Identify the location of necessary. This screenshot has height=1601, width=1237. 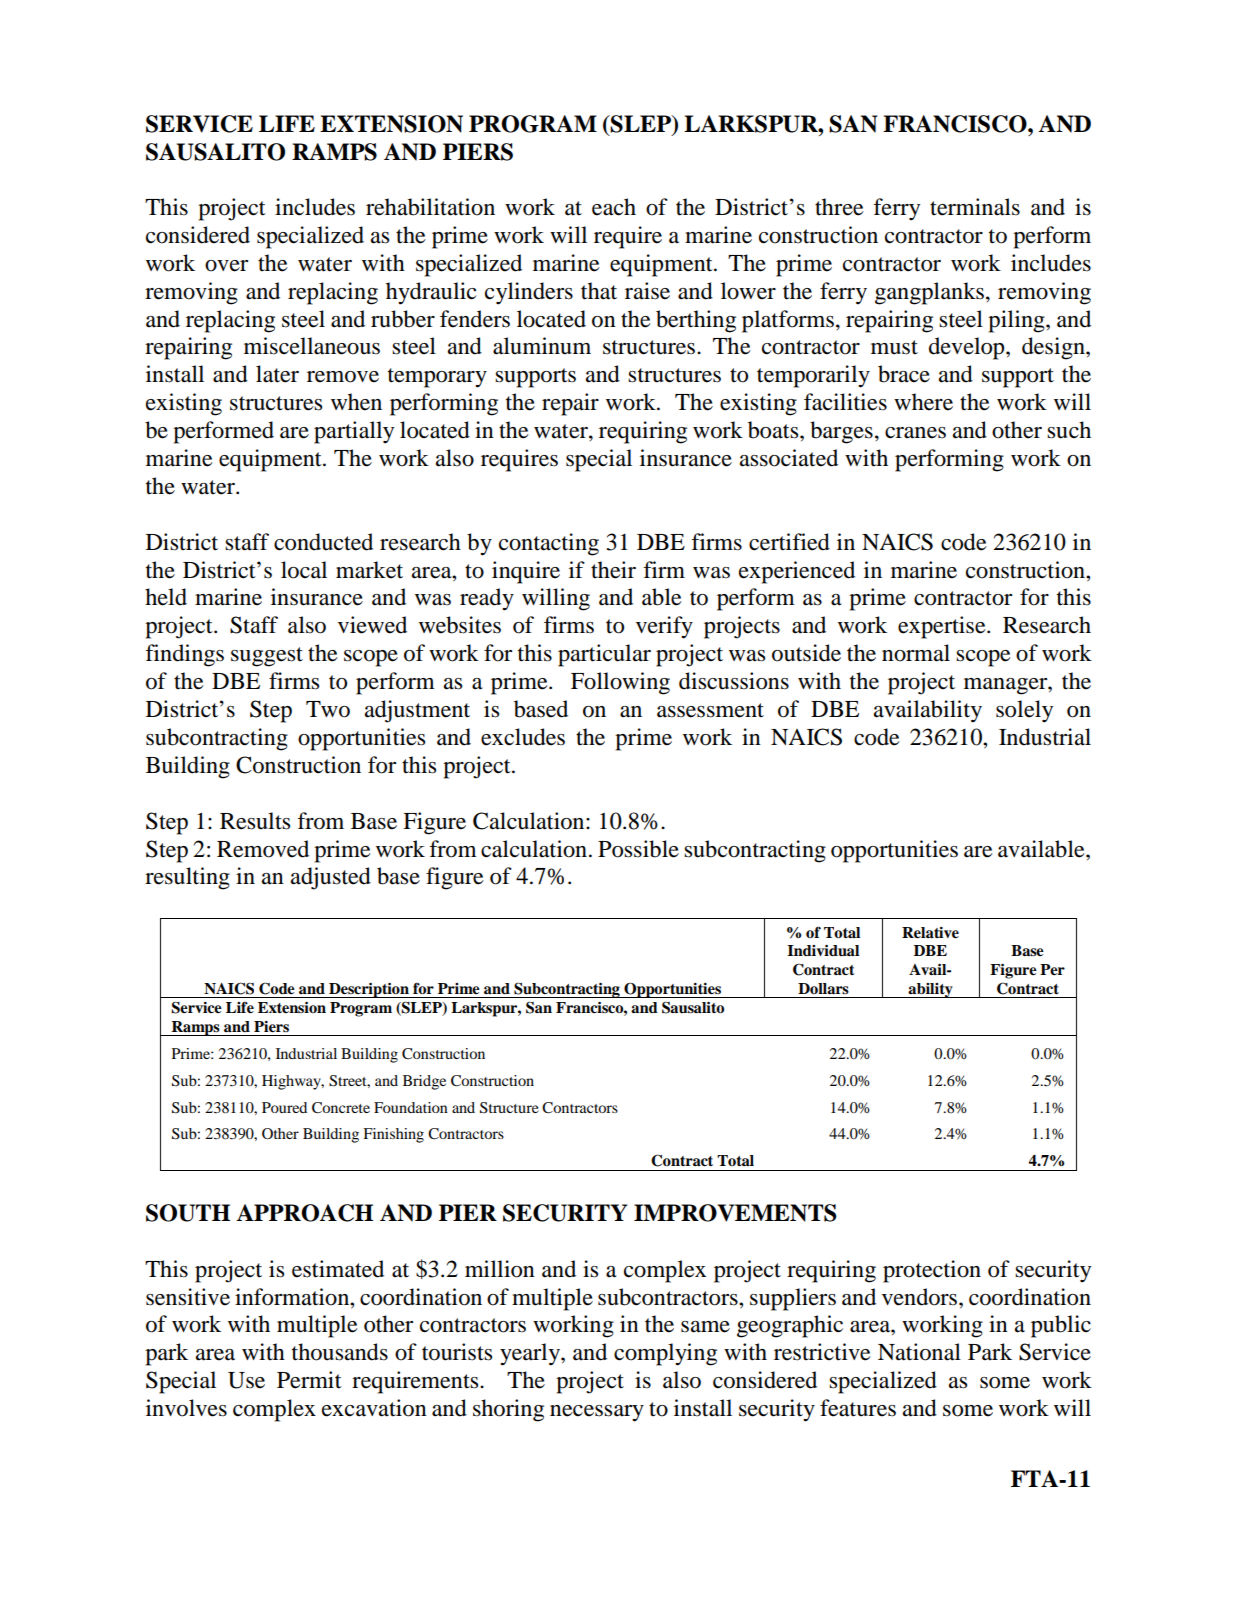
(597, 1413).
